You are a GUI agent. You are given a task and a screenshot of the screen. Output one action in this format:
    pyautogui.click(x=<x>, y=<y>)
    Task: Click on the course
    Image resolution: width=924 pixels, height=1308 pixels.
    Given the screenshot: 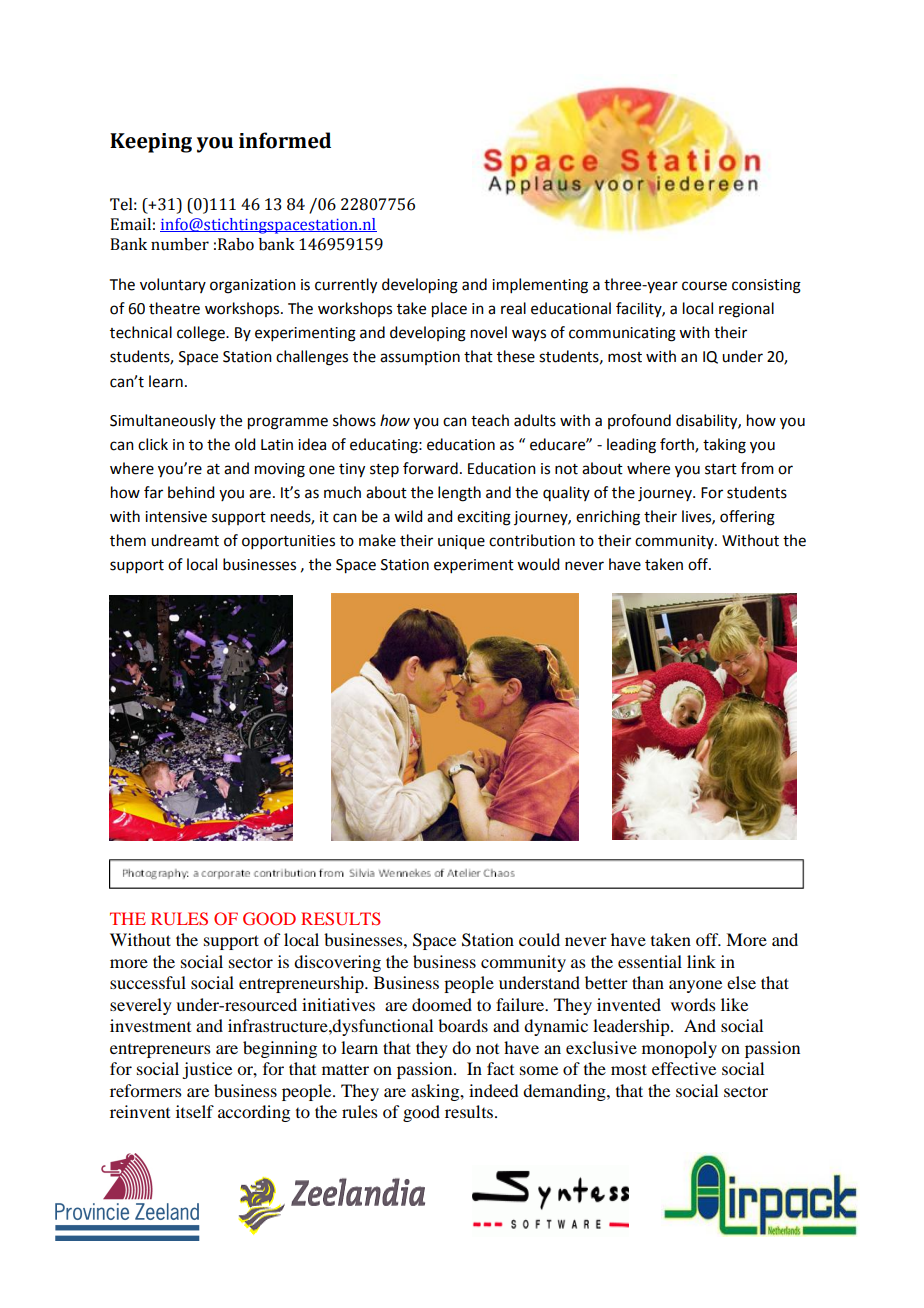 What is the action you would take?
    pyautogui.click(x=704, y=286)
